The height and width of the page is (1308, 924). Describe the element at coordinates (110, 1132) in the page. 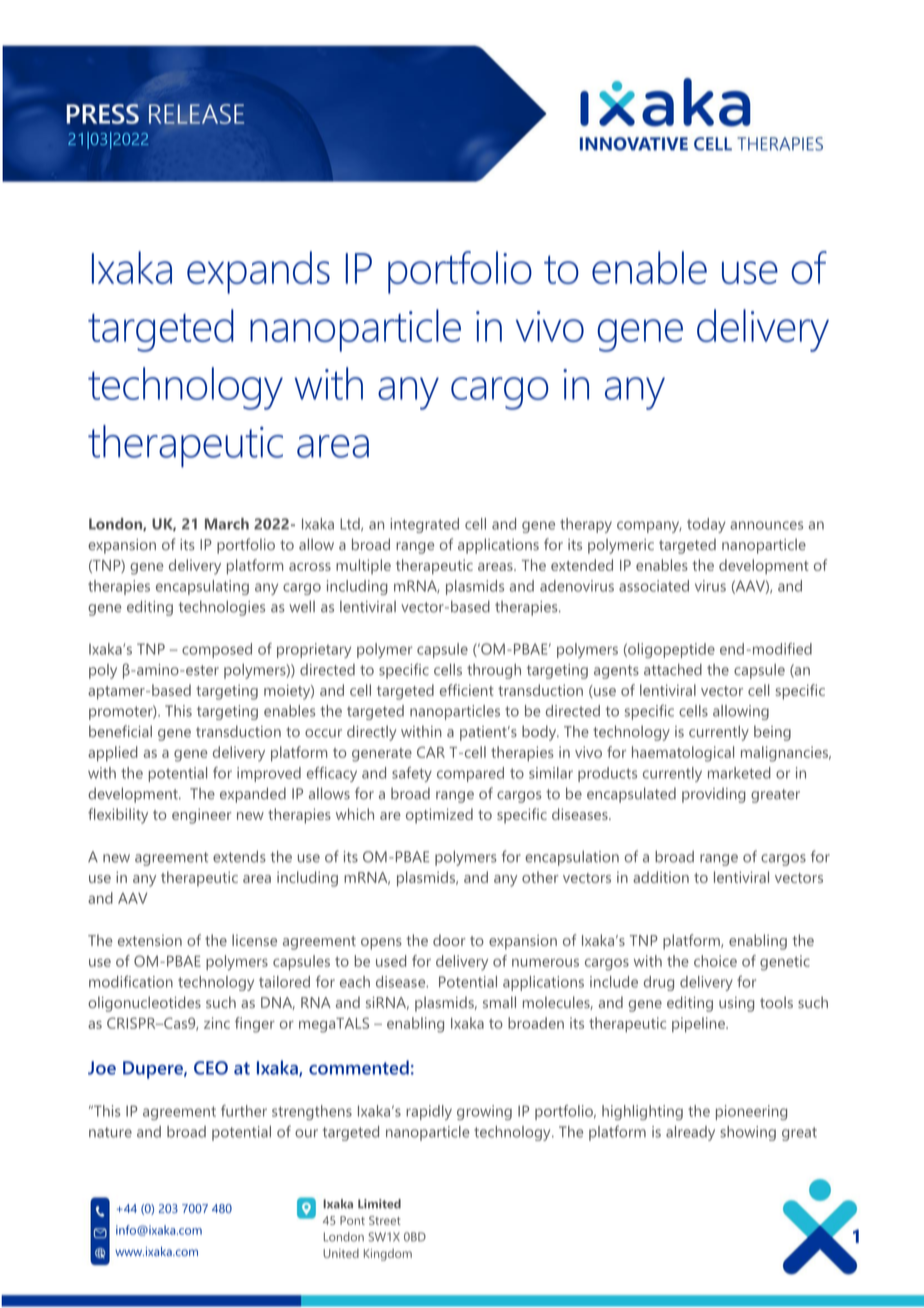

I see `nature` at that location.
